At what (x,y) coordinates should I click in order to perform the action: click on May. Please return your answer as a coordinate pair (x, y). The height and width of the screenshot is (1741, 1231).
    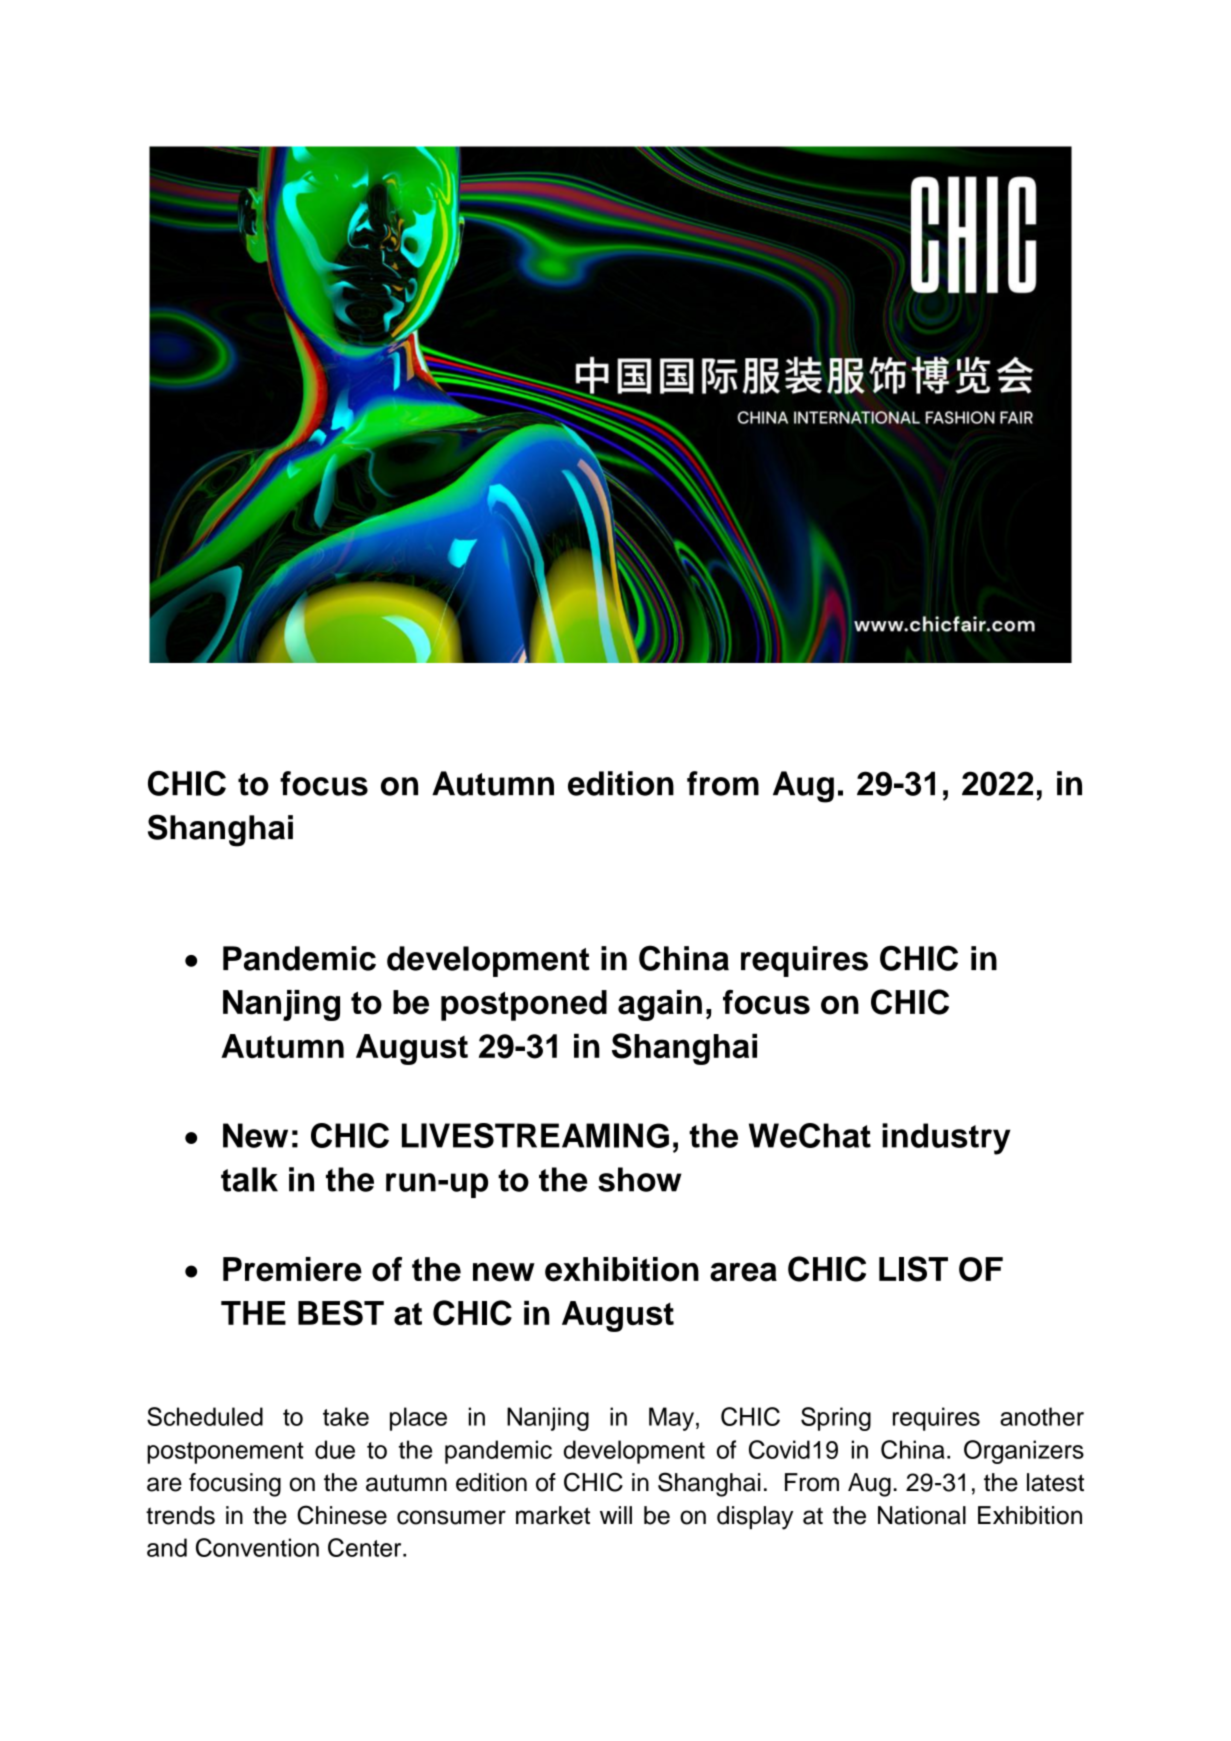
    Looking at the image, I should click on (673, 1419).
